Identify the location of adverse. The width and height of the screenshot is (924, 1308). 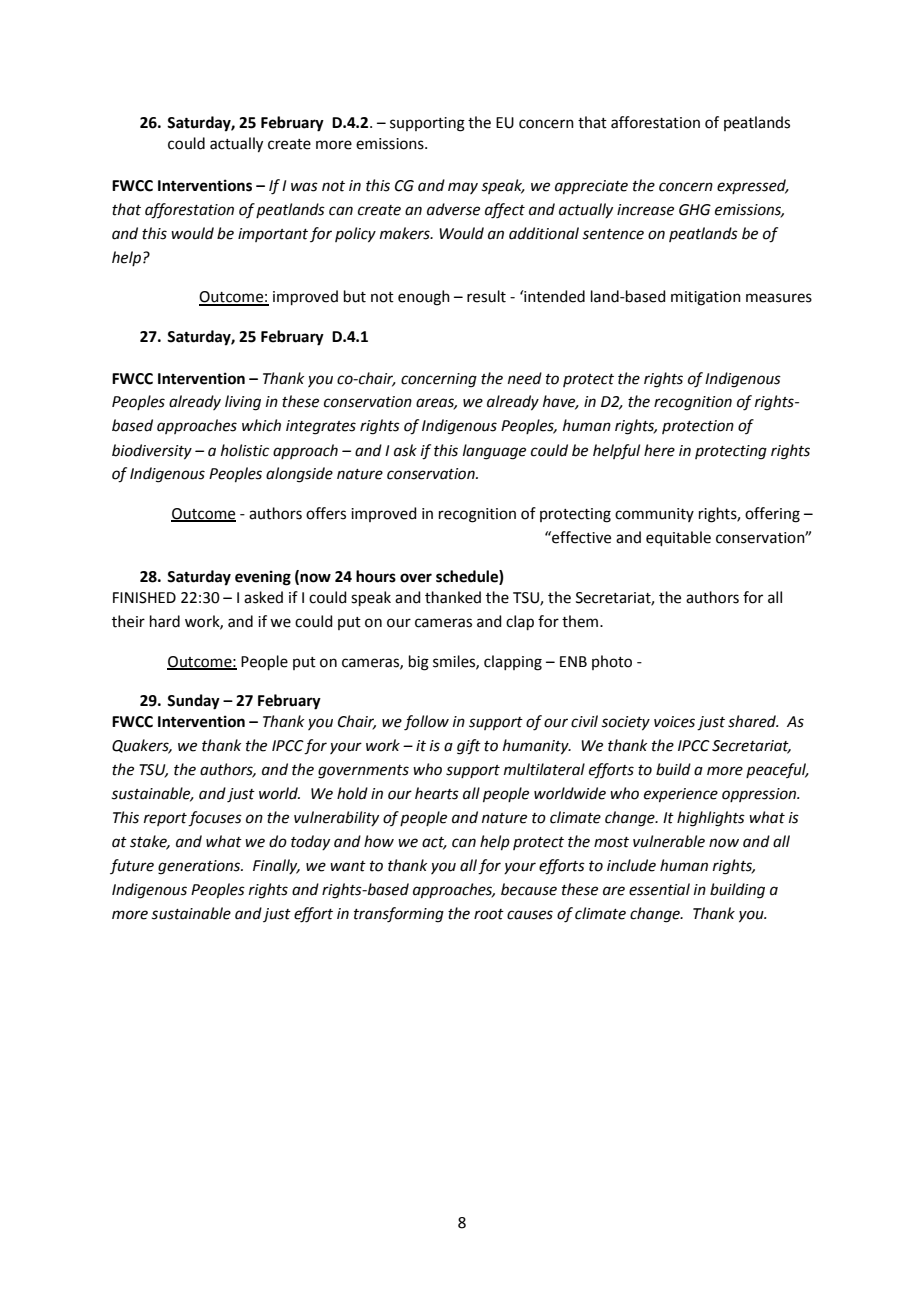
(453, 209).
